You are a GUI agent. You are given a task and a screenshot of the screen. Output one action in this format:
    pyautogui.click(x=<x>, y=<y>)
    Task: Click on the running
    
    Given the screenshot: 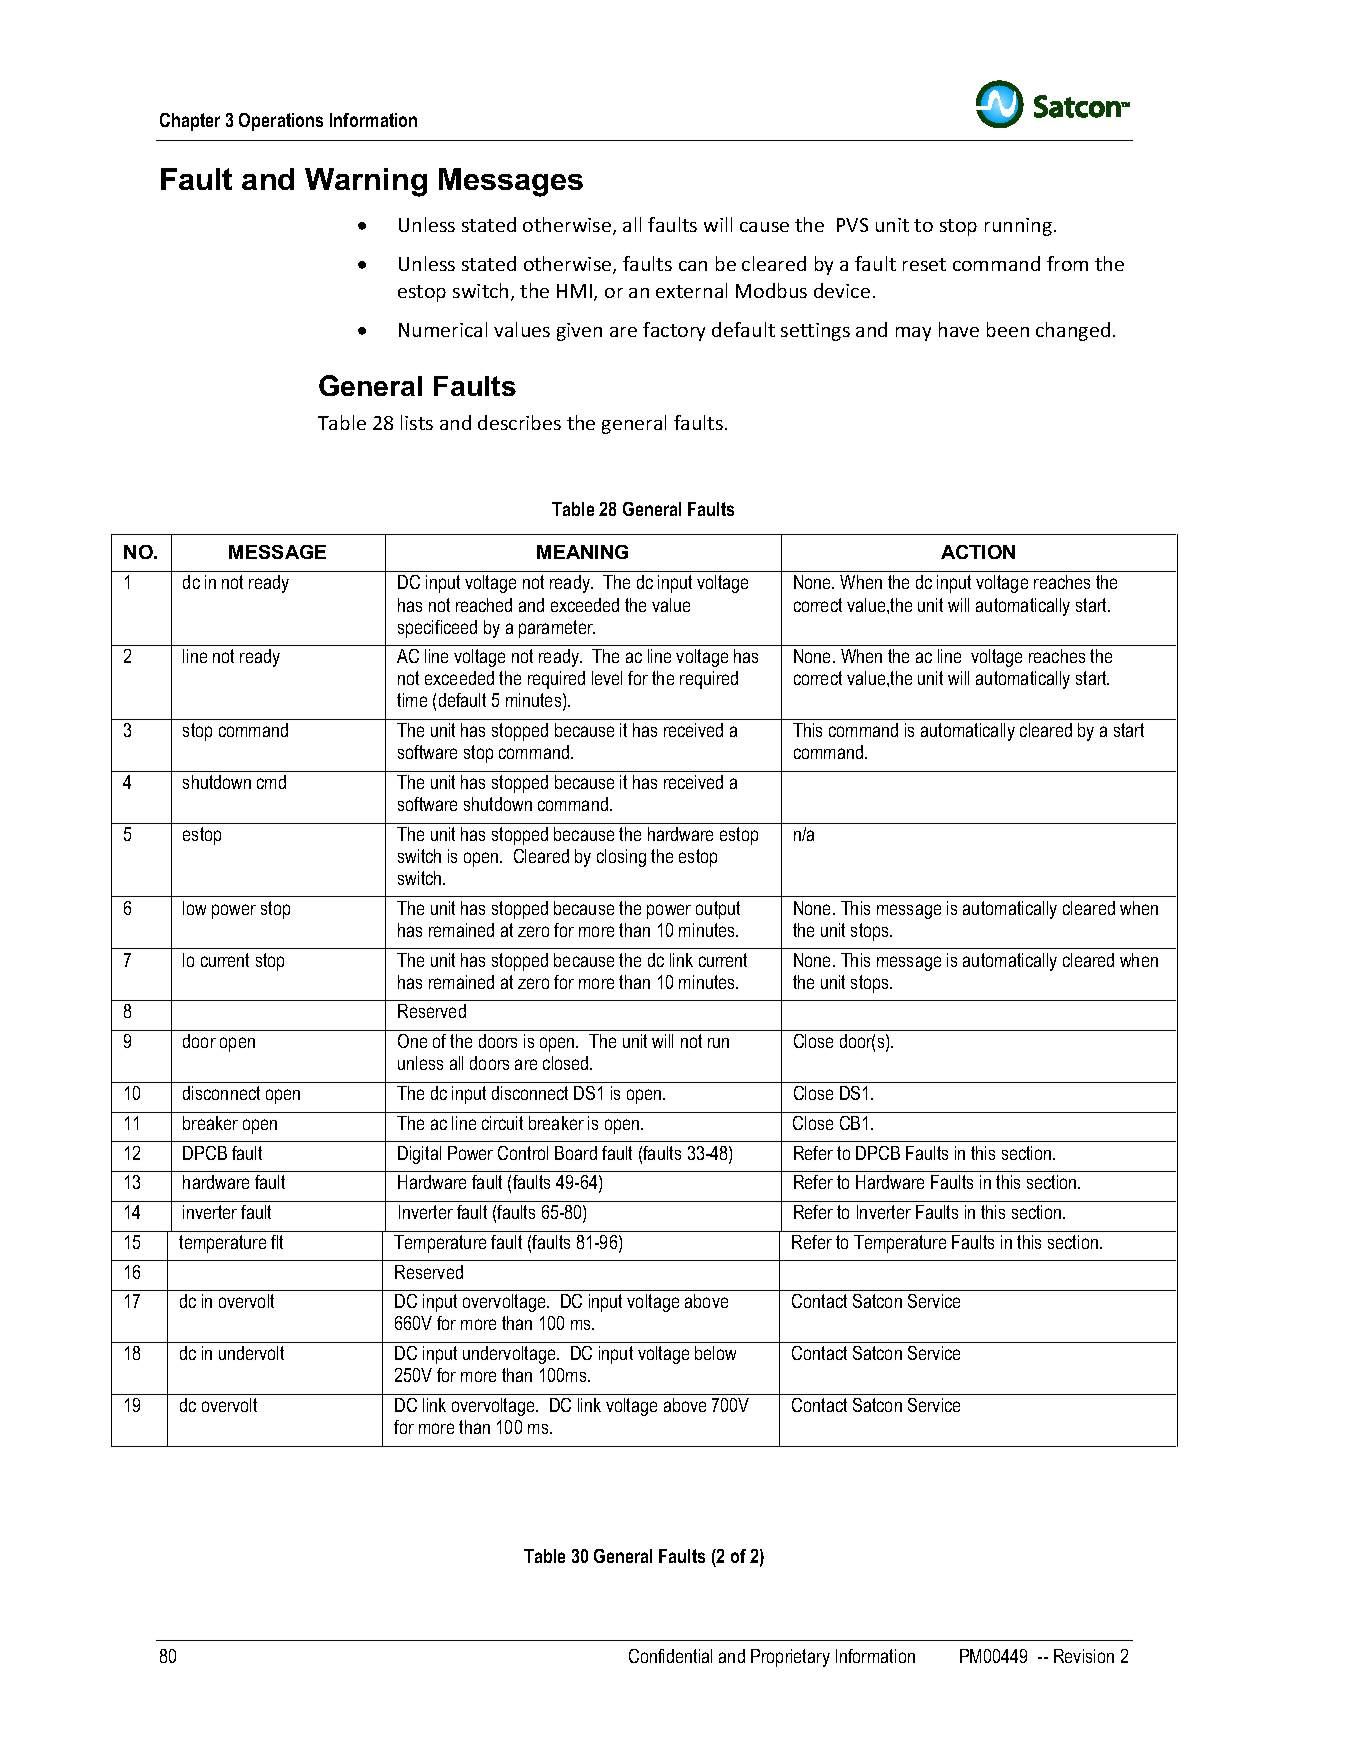 What is the action you would take?
    pyautogui.click(x=1020, y=227)
